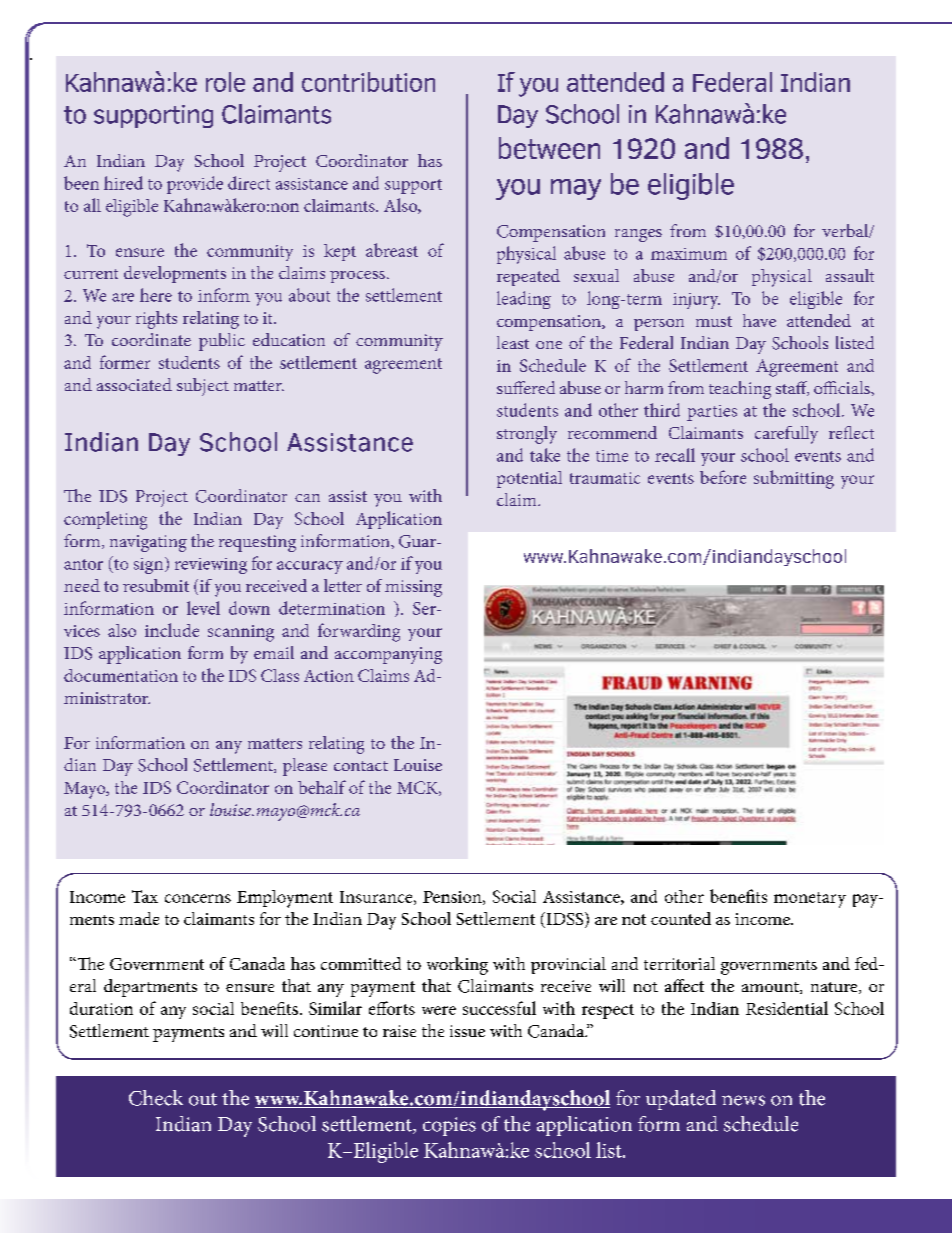 The width and height of the screenshot is (952, 1233). What do you see at coordinates (449, 1126) in the screenshot?
I see `copies` at bounding box center [449, 1126].
